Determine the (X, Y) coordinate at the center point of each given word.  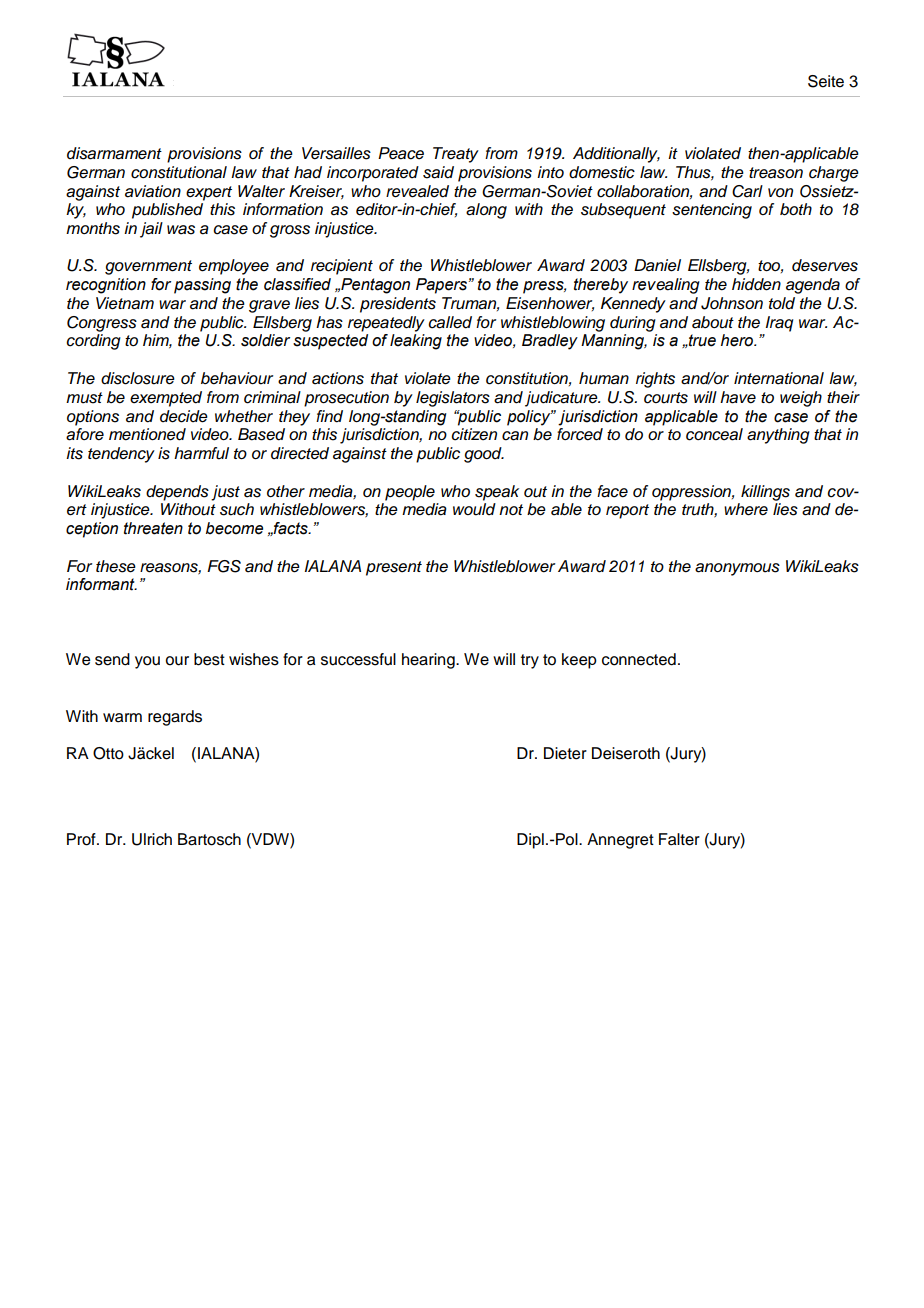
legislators (453, 399)
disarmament (114, 153)
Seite (826, 81)
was (181, 230)
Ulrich (152, 839)
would (474, 509)
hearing (429, 661)
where (746, 509)
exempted (166, 399)
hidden (756, 284)
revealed (417, 191)
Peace (401, 153)
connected (639, 659)
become (234, 528)
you (147, 662)
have (738, 397)
